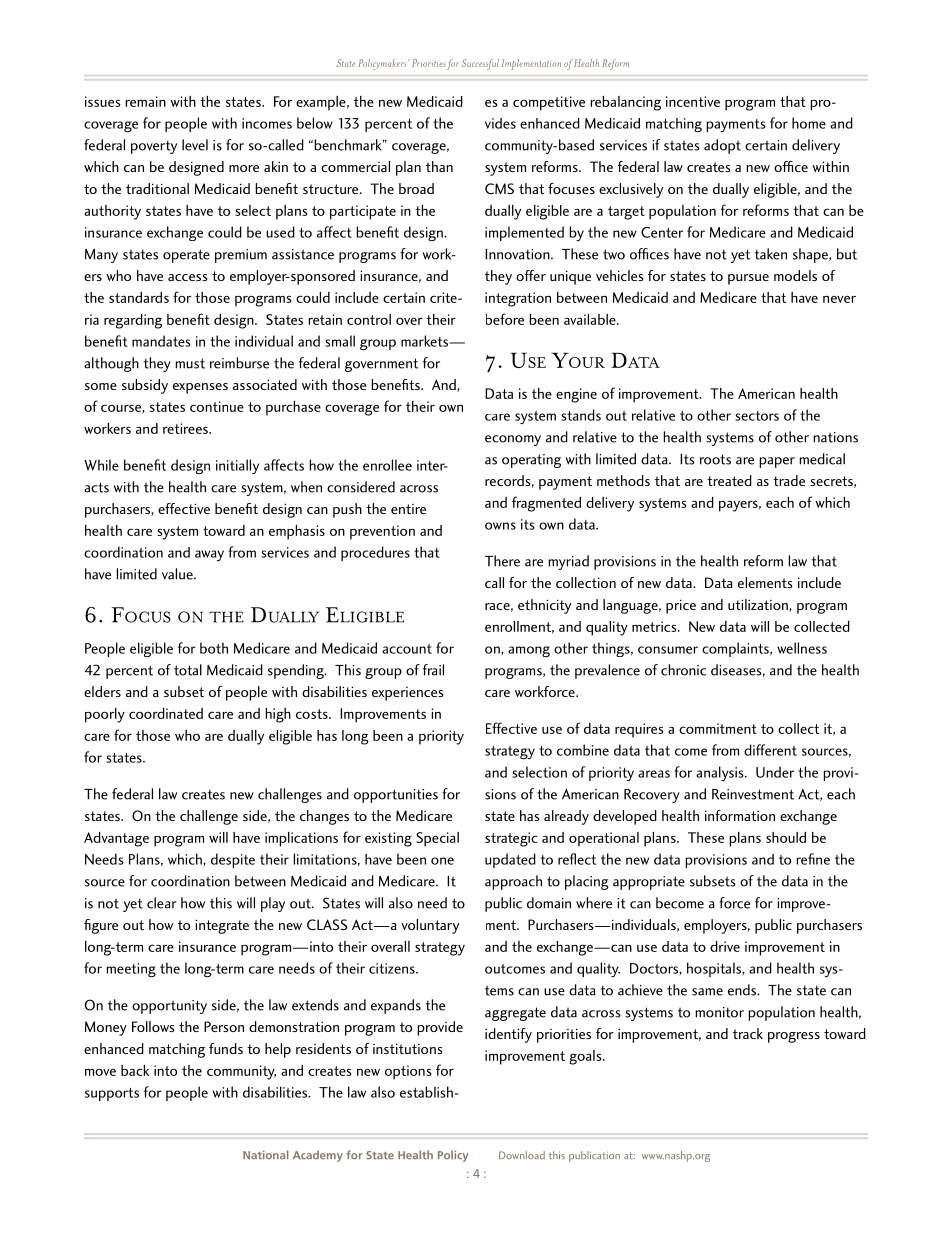  Describe the element at coordinates (757, 416) in the screenshot. I see `sectors` at that location.
